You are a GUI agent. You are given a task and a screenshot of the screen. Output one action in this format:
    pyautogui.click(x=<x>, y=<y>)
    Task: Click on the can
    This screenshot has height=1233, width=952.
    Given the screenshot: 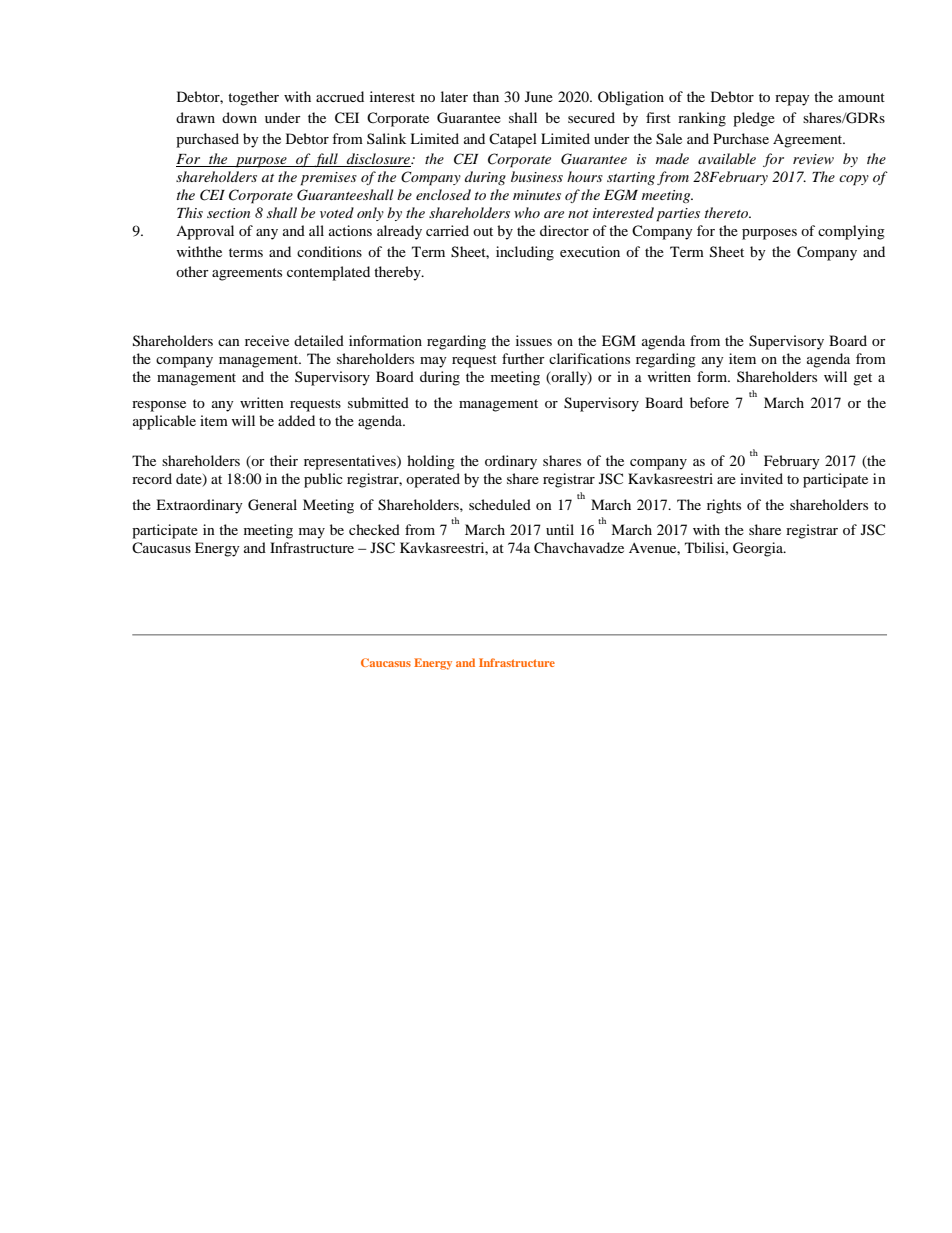 What is the action you would take?
    pyautogui.click(x=229, y=342)
